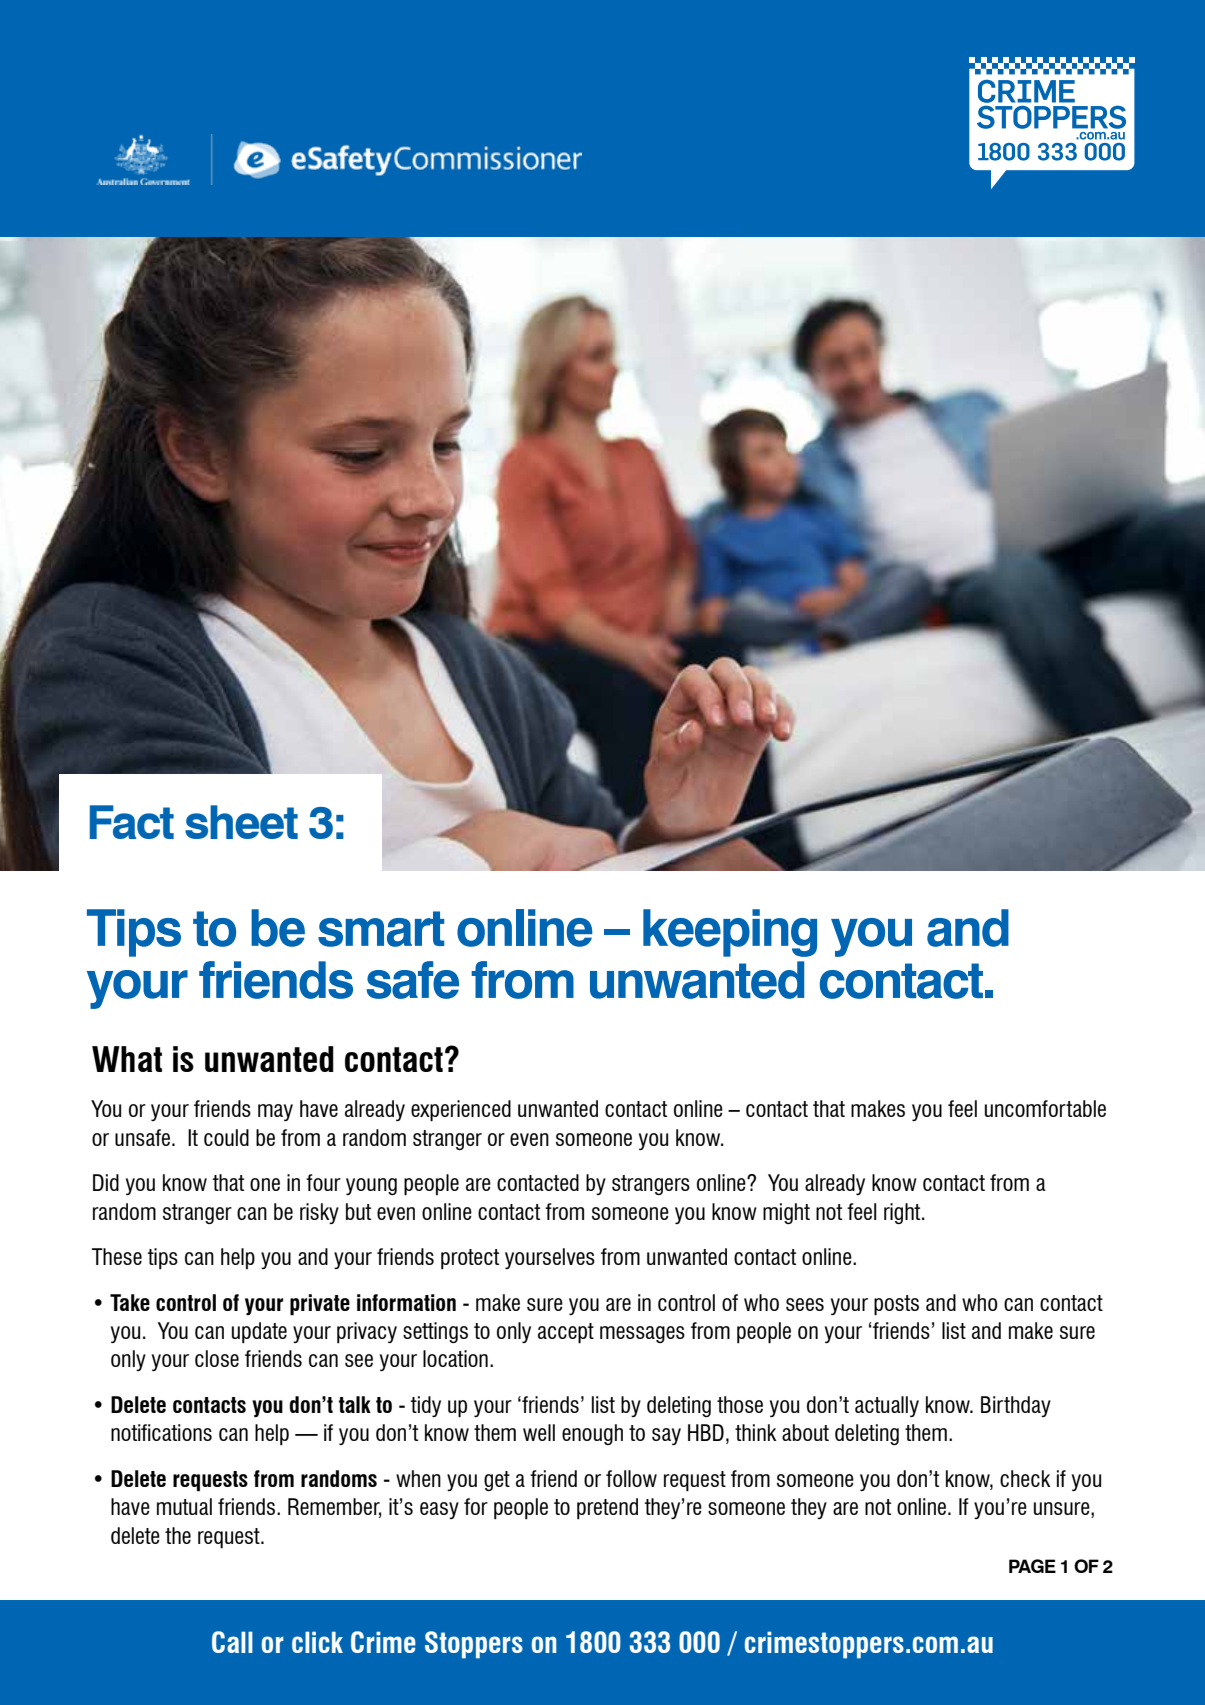  What do you see at coordinates (607, 1508) in the screenshot?
I see `pretend` at bounding box center [607, 1508].
